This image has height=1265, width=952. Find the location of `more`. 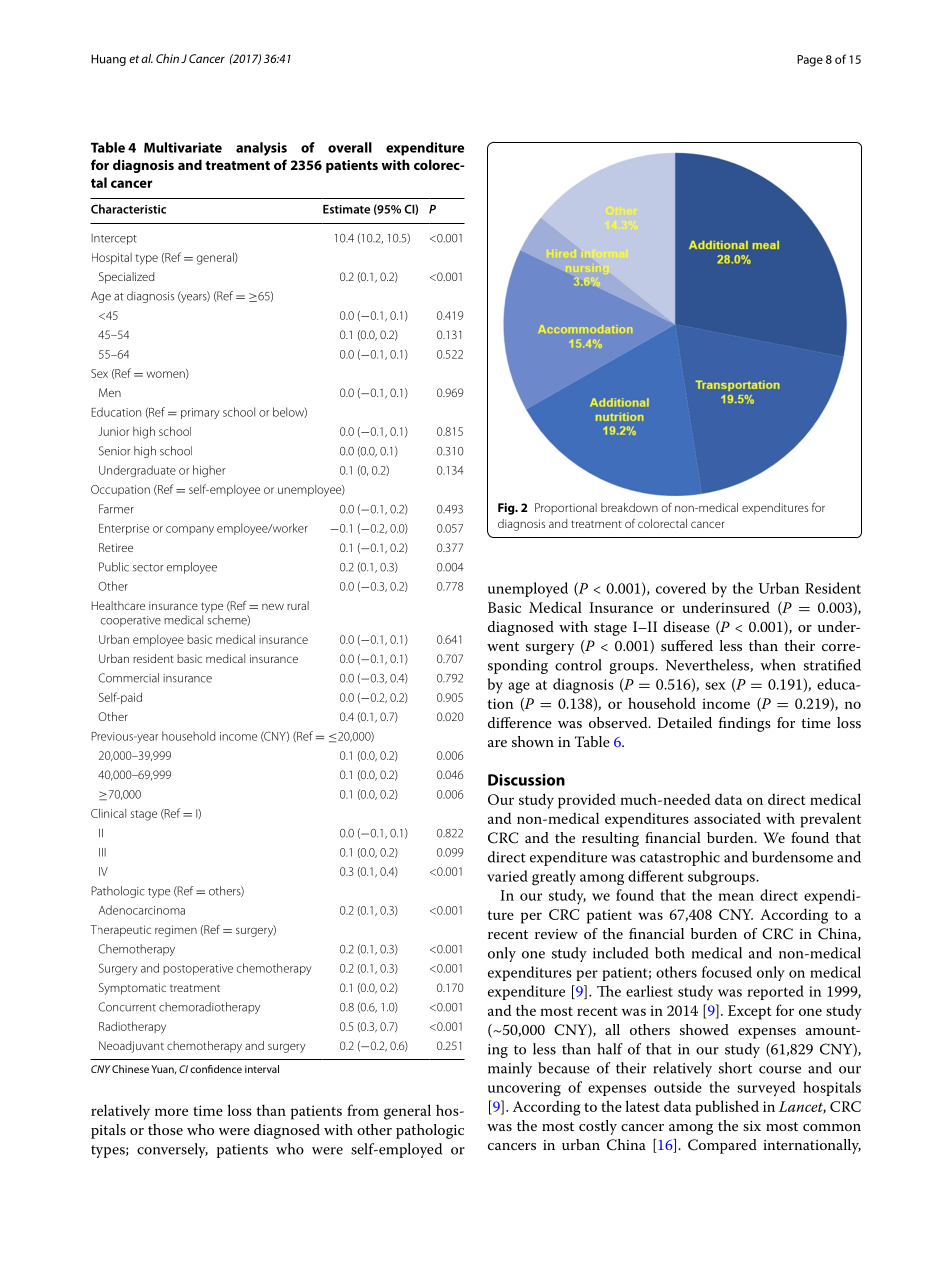

more is located at coordinates (171, 1112).
